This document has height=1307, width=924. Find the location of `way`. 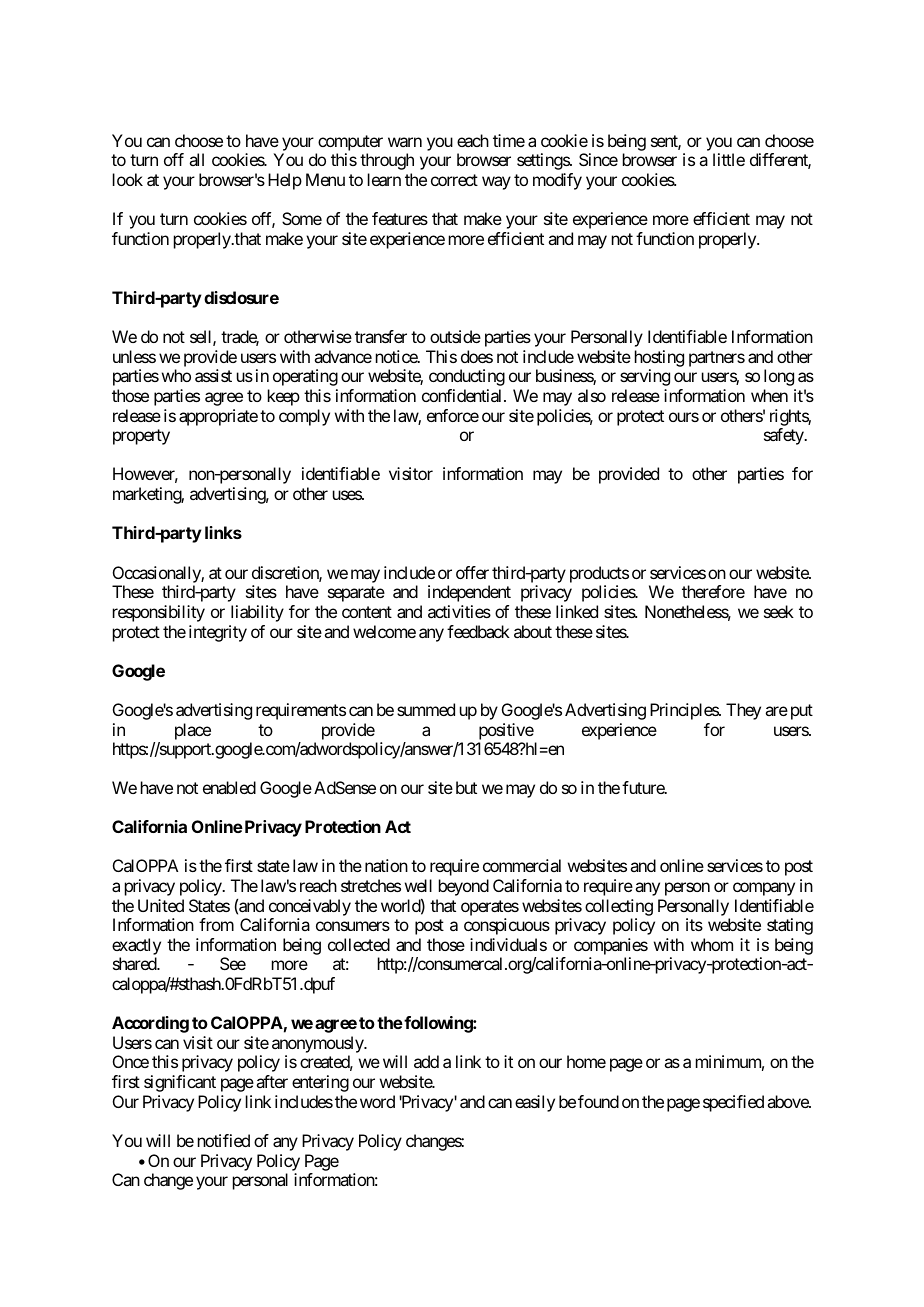

way is located at coordinates (496, 183).
